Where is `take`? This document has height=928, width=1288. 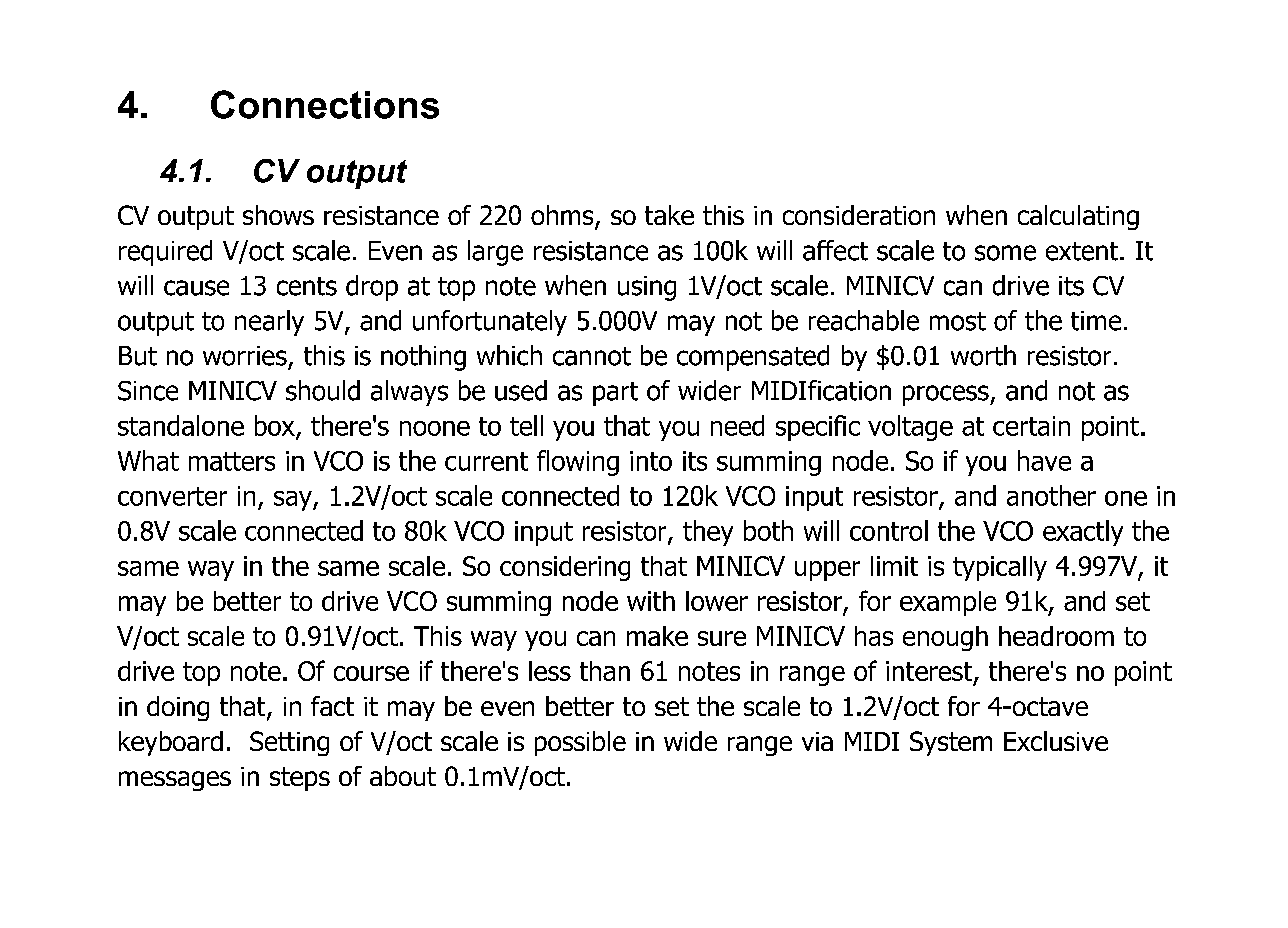
take is located at coordinates (669, 215).
